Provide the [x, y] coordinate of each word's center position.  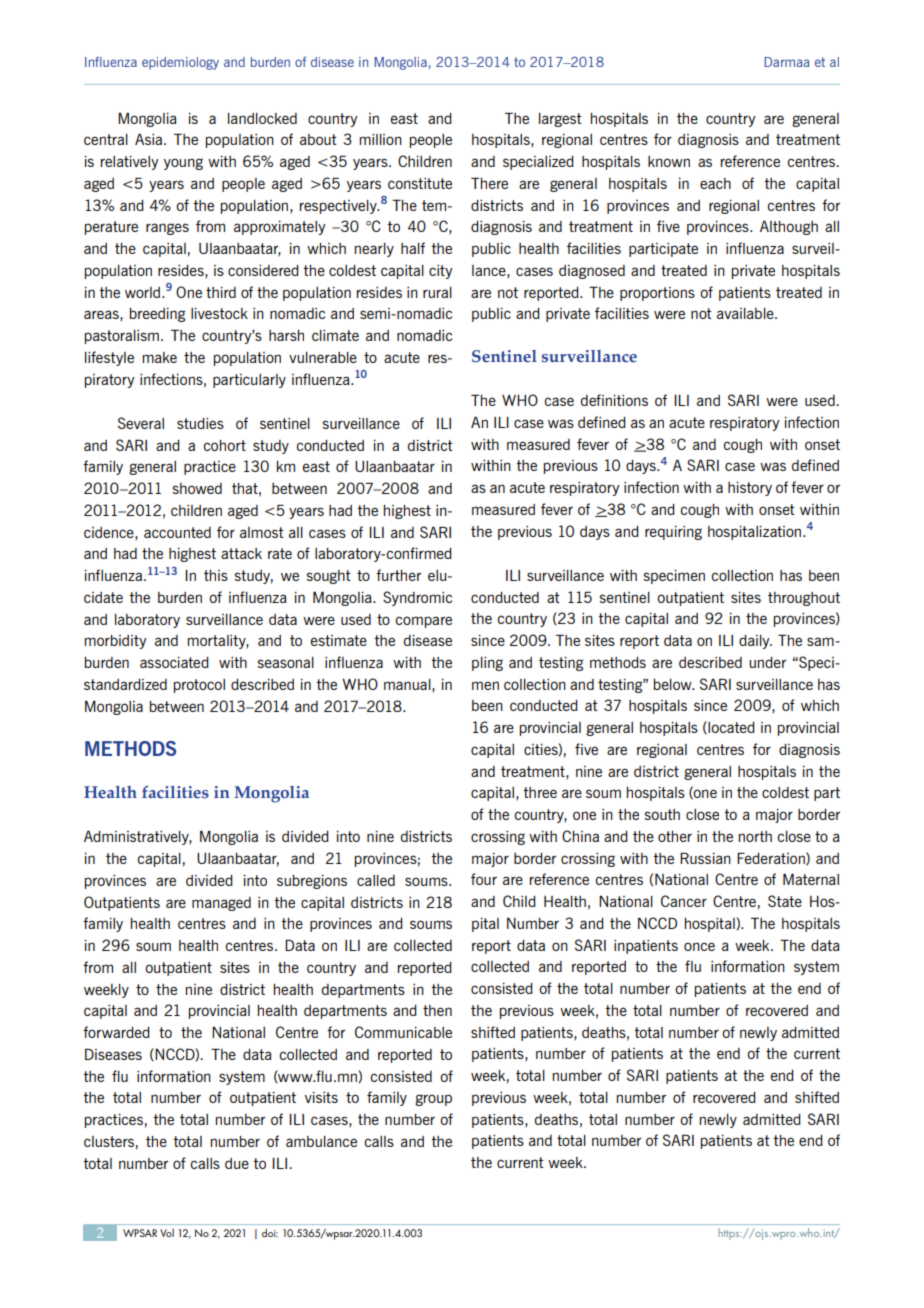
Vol [167, 1233]
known [669, 161]
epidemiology [180, 63]
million [380, 139]
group [433, 1100]
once [699, 946]
